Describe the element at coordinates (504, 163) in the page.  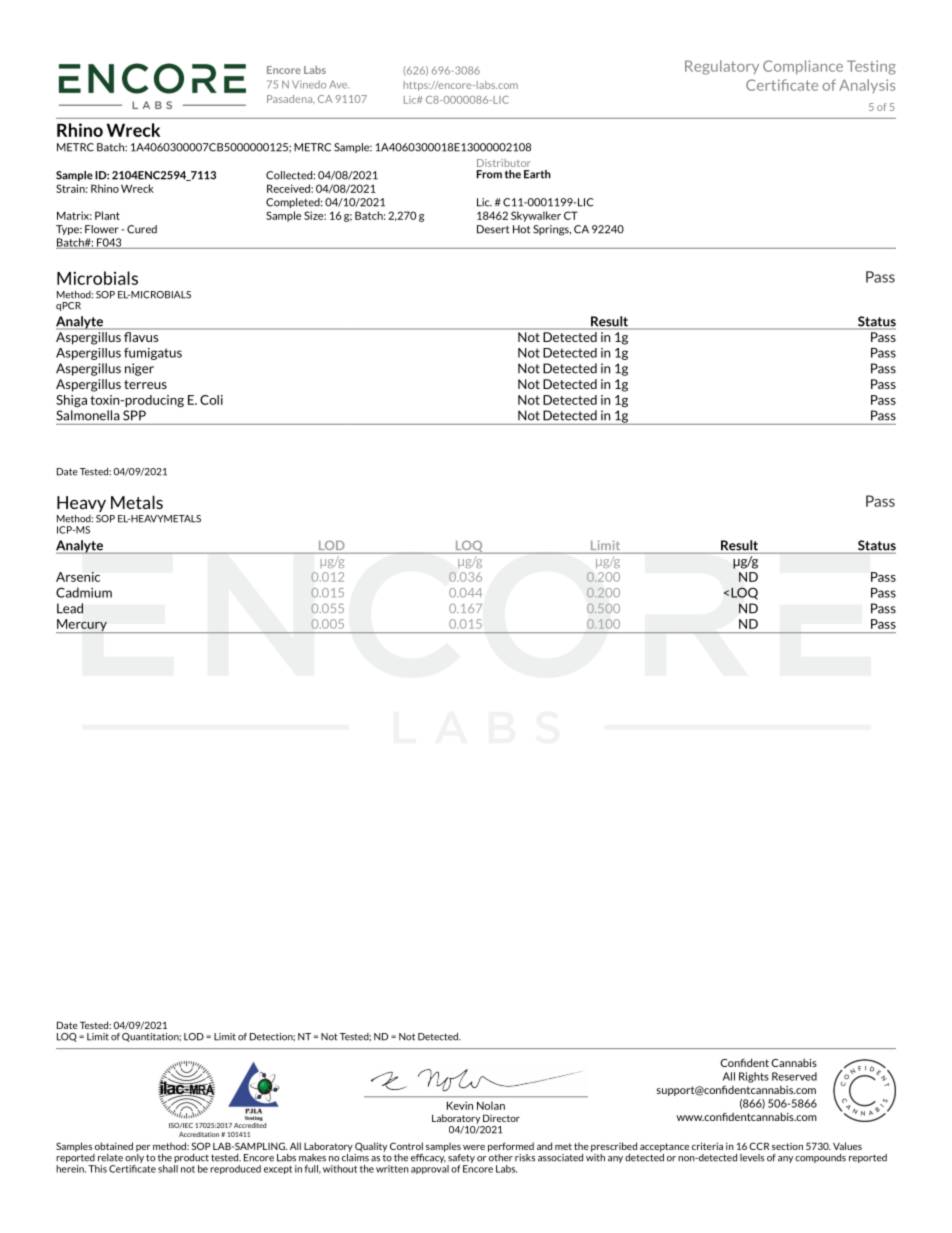
I see `Distributor` at that location.
